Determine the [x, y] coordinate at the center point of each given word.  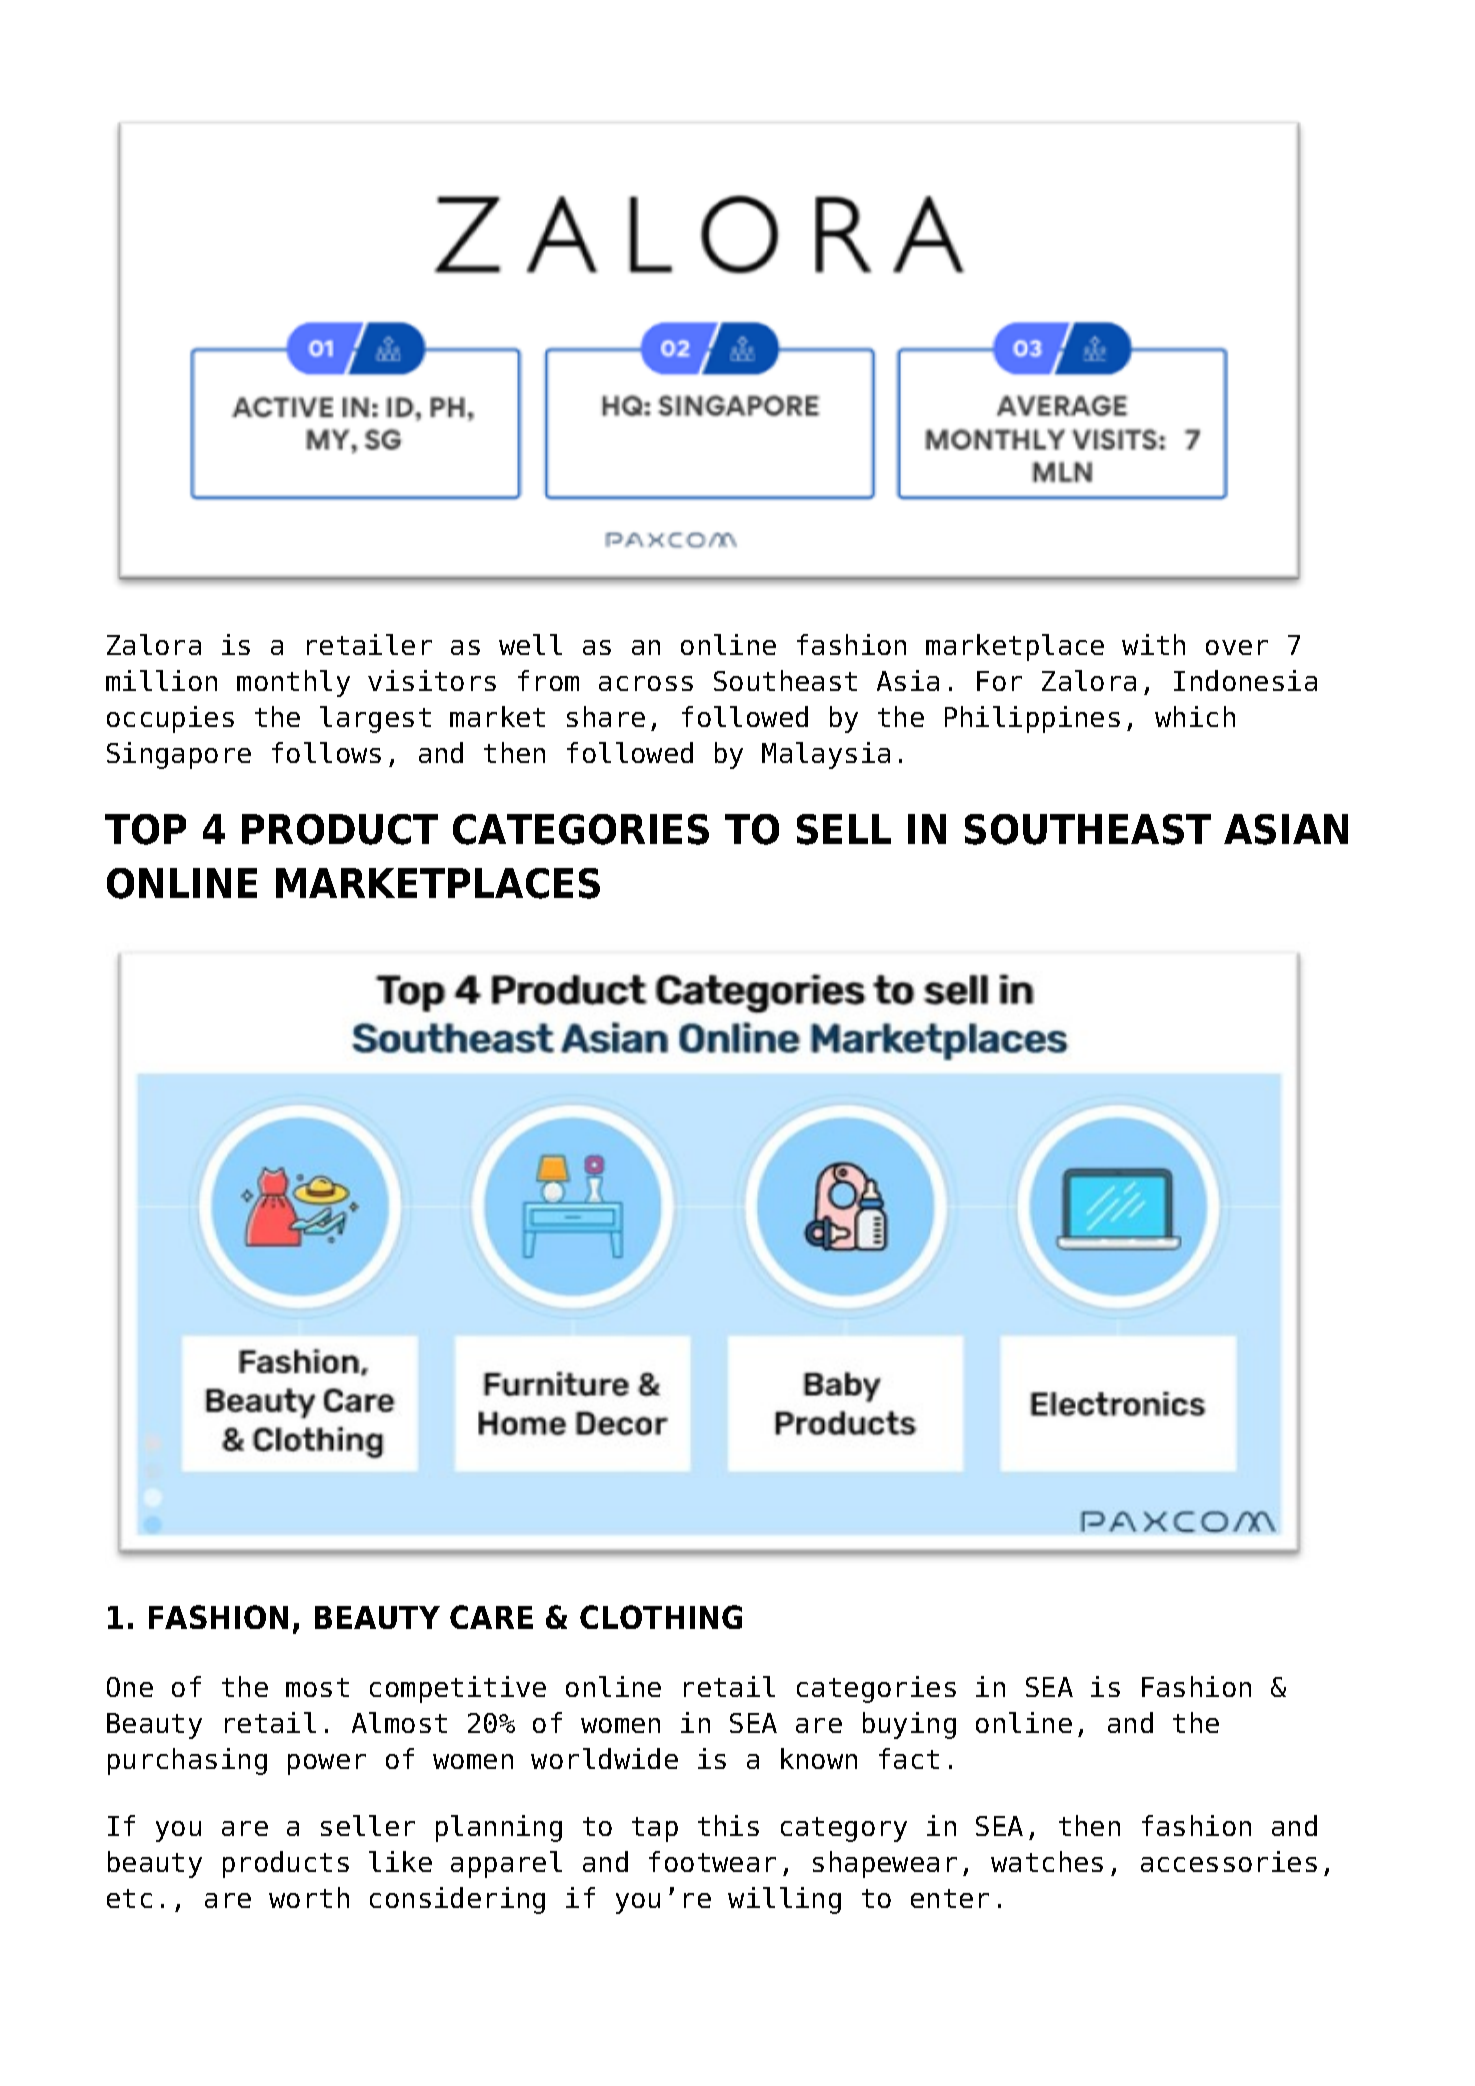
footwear [712, 1861]
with [1153, 644]
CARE [491, 1617]
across [646, 683]
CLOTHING [661, 1617]
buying [909, 1725]
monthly [293, 683]
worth [309, 1897]
